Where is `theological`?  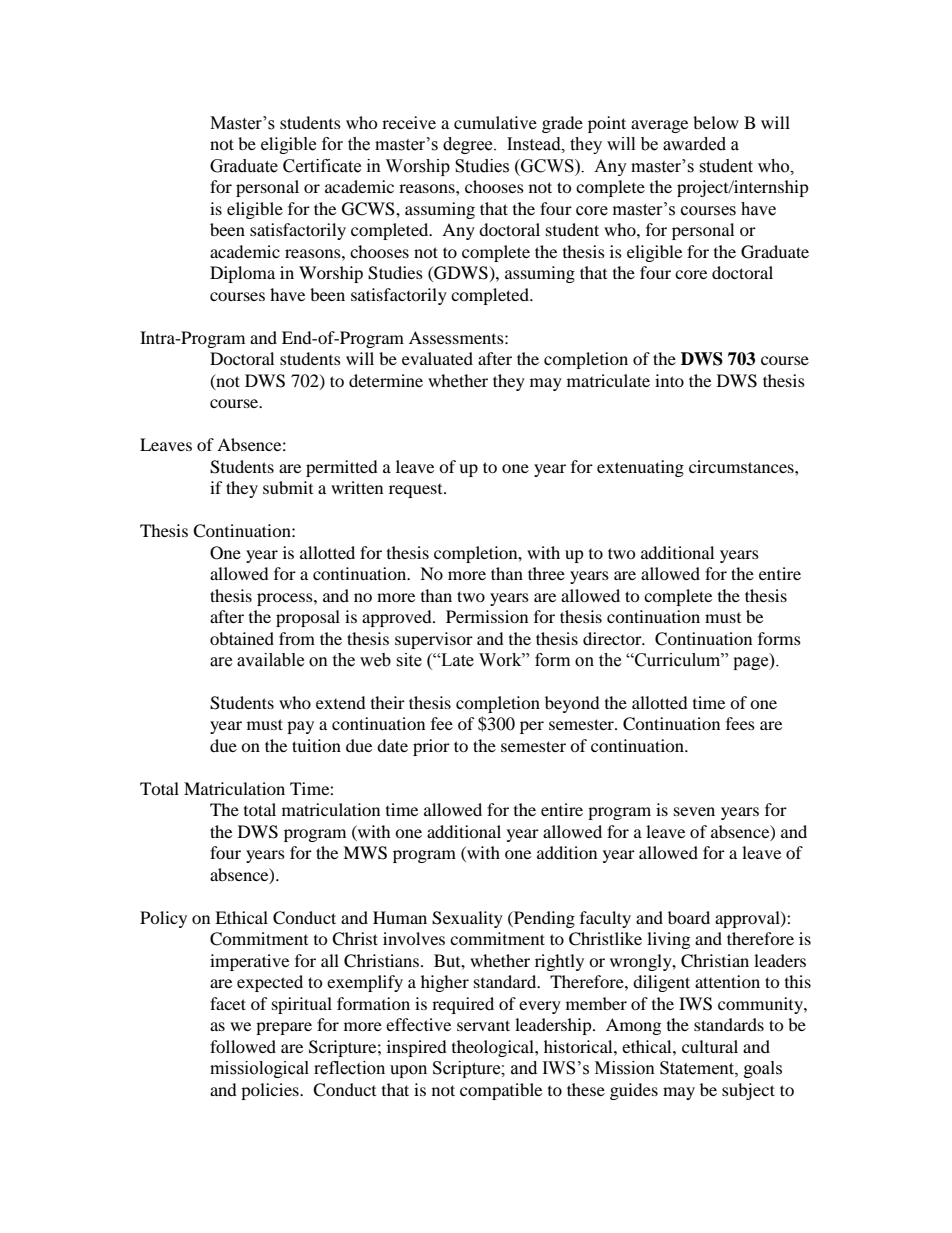 theological is located at coordinates (494, 1048).
